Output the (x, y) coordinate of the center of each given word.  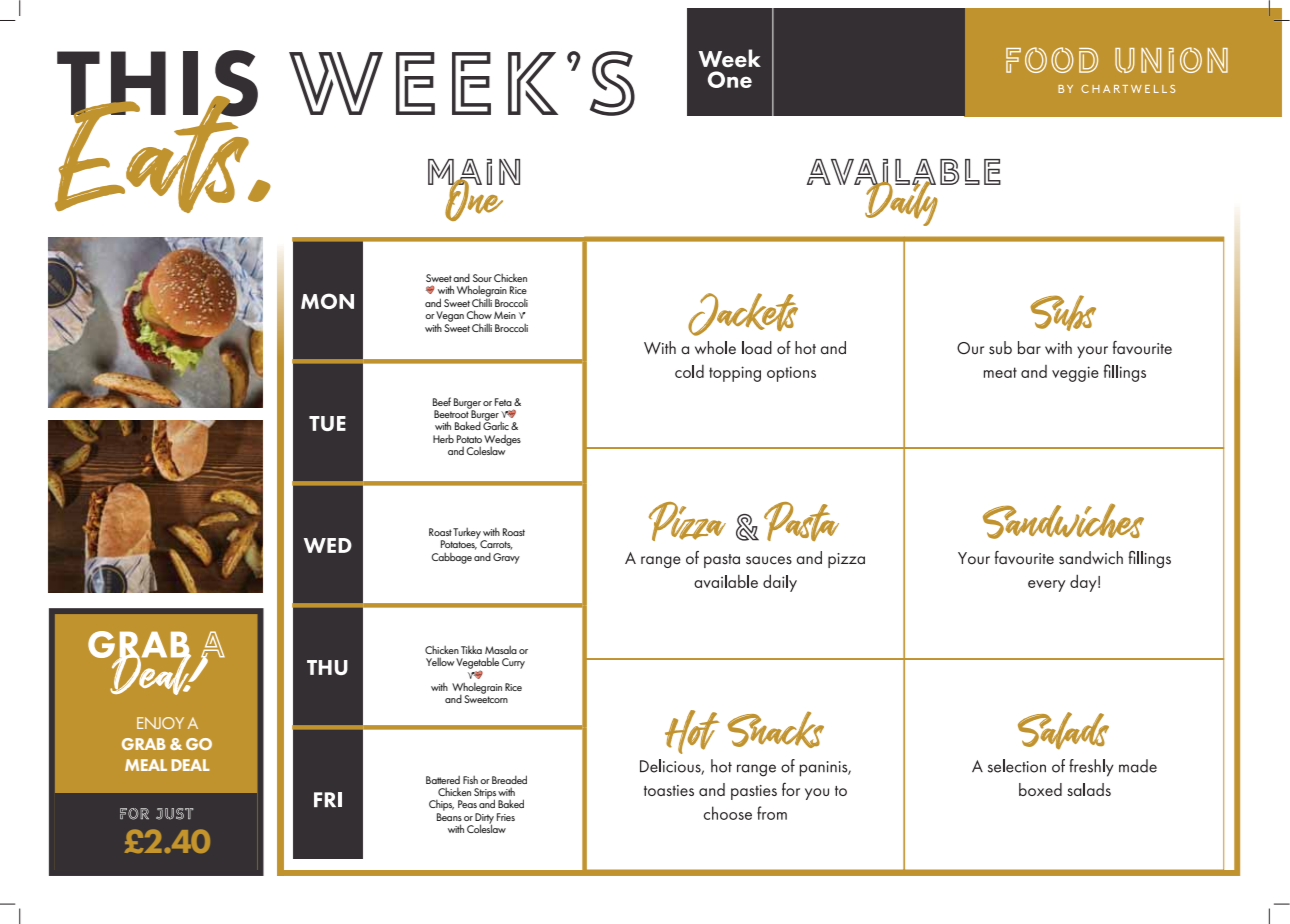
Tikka (471, 650)
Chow (479, 314)
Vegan (450, 316)
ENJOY (160, 723)
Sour (482, 278)
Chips (441, 805)
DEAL (190, 765)
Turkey (468, 534)
